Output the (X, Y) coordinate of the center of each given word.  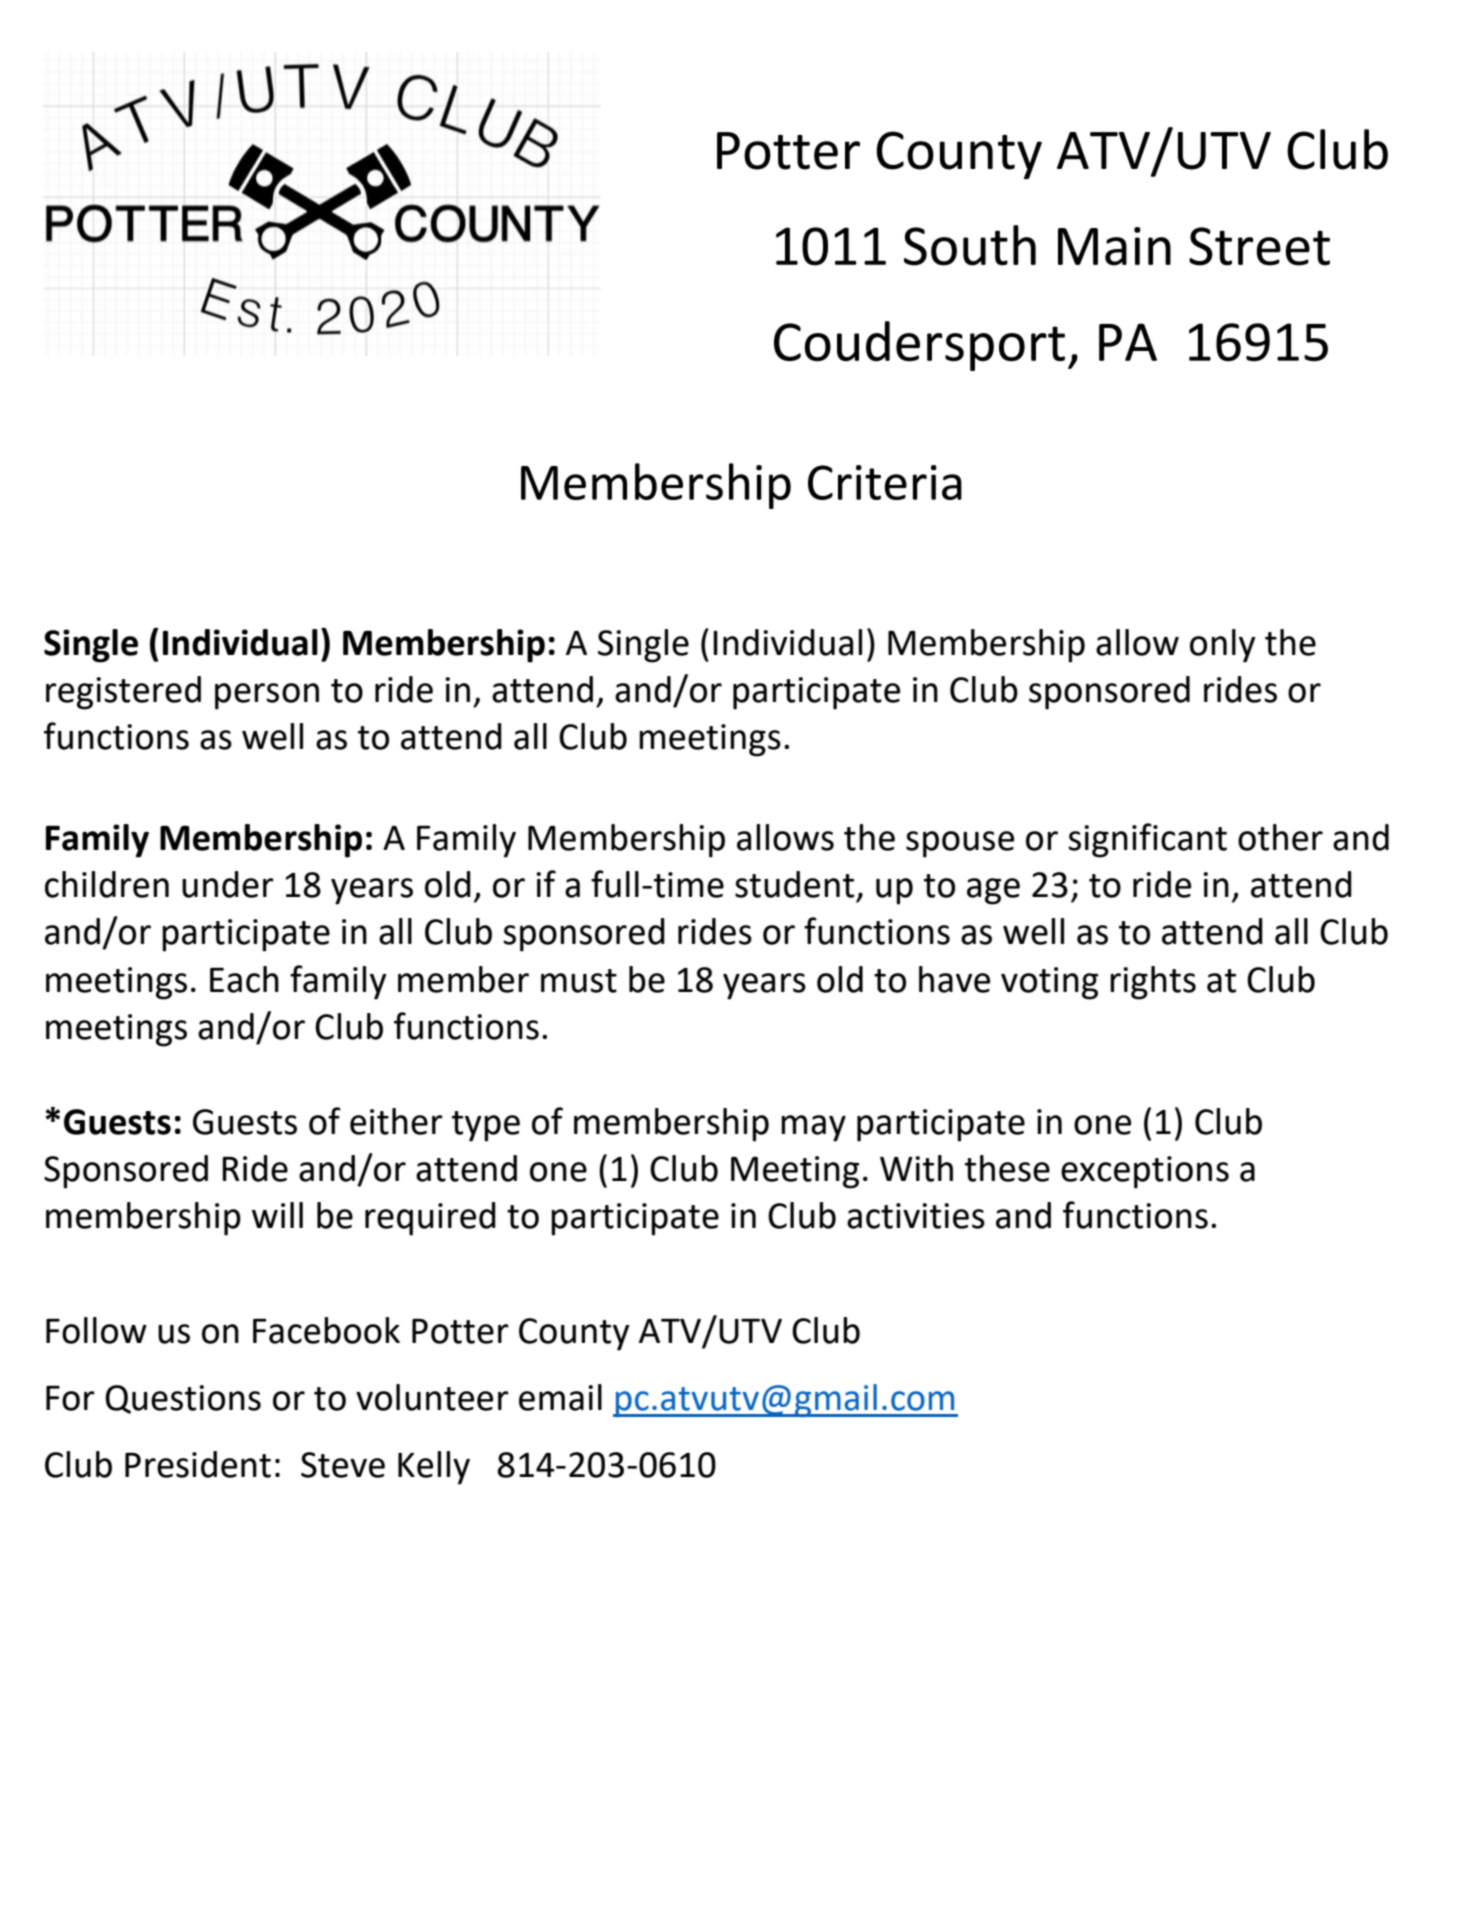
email (560, 1397)
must (579, 981)
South (970, 245)
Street (1259, 246)
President (198, 1464)
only (1223, 646)
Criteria (885, 482)
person (267, 696)
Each (244, 979)
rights (1153, 983)
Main (1114, 246)
